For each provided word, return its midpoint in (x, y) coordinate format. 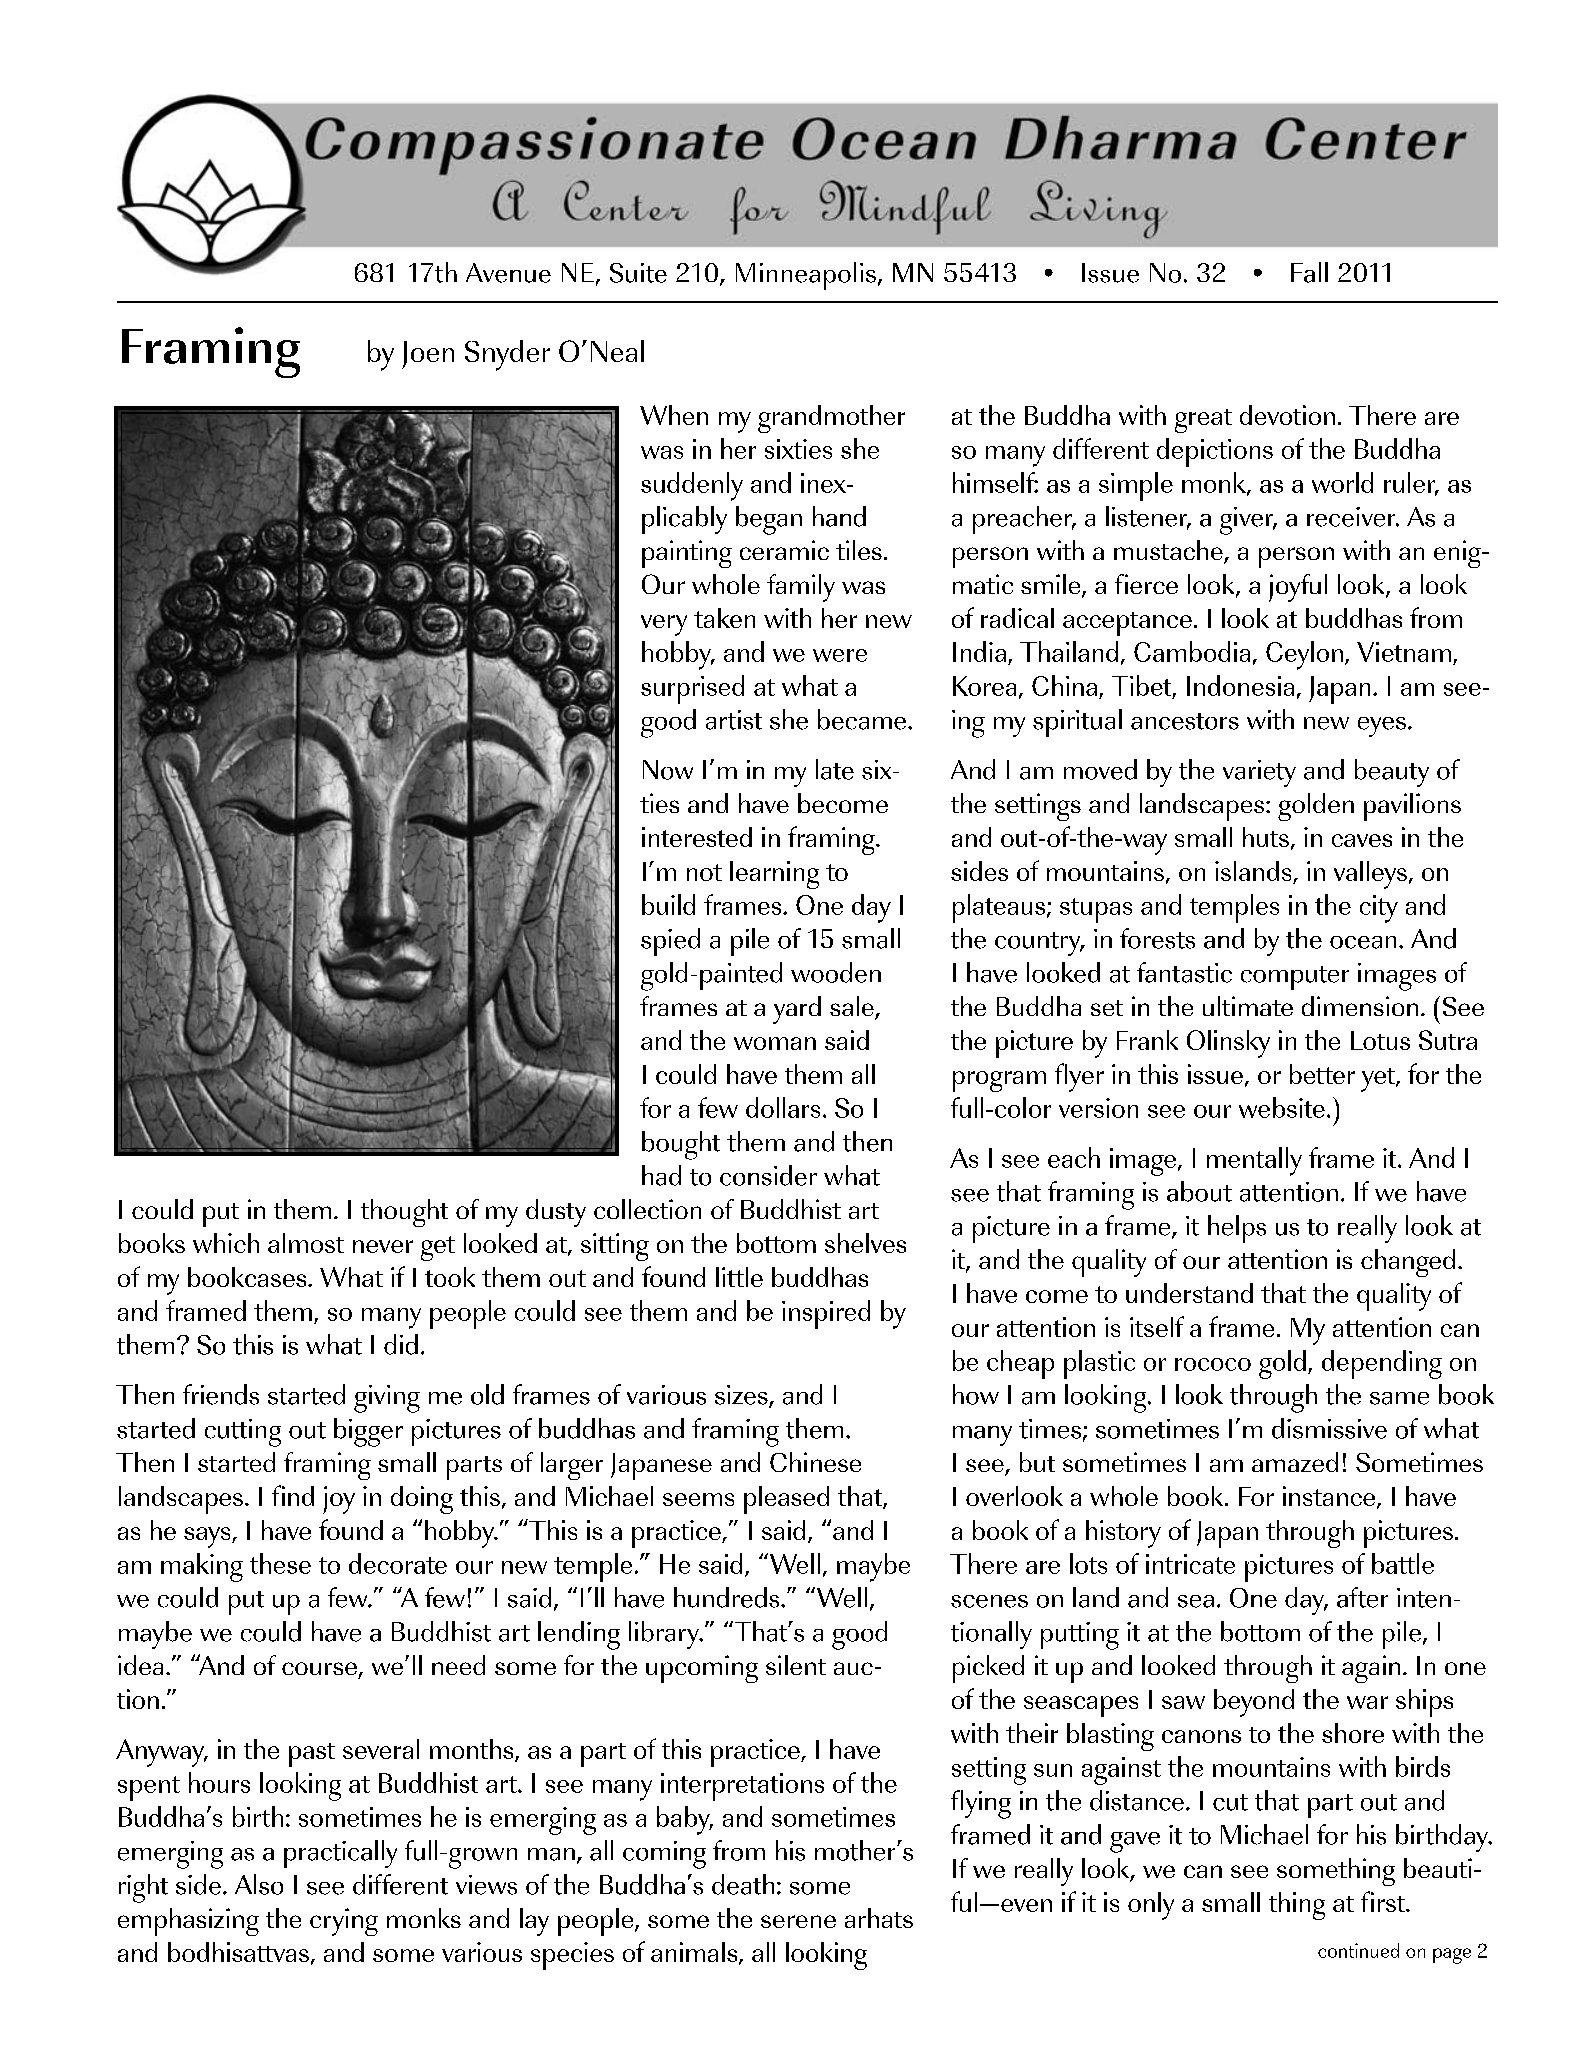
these (280, 1563)
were (840, 655)
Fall (1309, 272)
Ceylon (1304, 655)
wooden (836, 972)
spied (670, 942)
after (1362, 1597)
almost (306, 1243)
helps (1237, 1229)
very (664, 625)
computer (1295, 978)
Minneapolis (806, 276)
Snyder (507, 355)
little (739, 1277)
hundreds (728, 1597)
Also (259, 1884)
